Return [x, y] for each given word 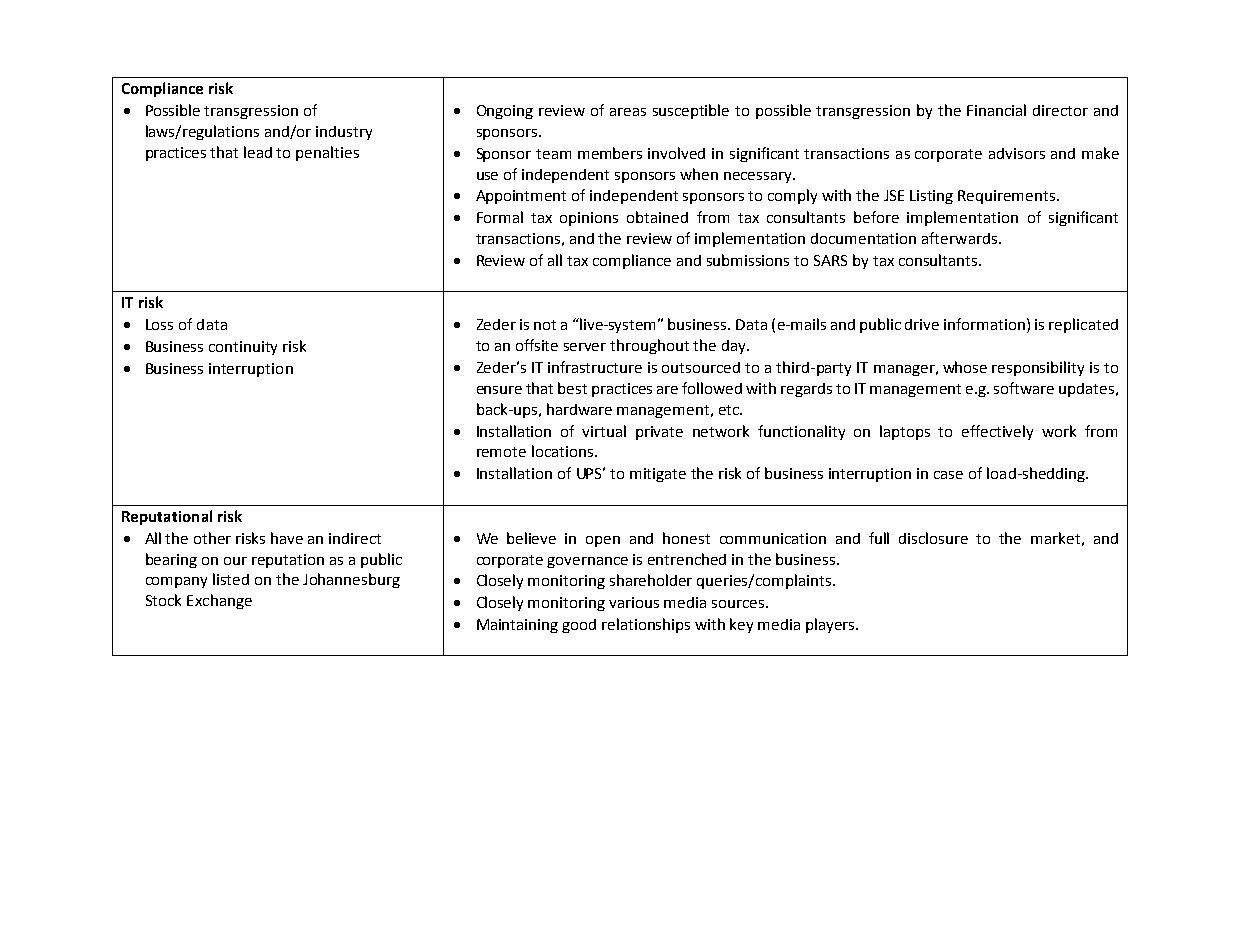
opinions [589, 219]
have [287, 538]
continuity [243, 348]
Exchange [219, 601]
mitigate [658, 475]
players [831, 625]
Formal [500, 217]
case [948, 475]
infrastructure [595, 367]
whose [965, 367]
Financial [996, 110]
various [634, 602]
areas [628, 112]
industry [344, 133]
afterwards [961, 238]
